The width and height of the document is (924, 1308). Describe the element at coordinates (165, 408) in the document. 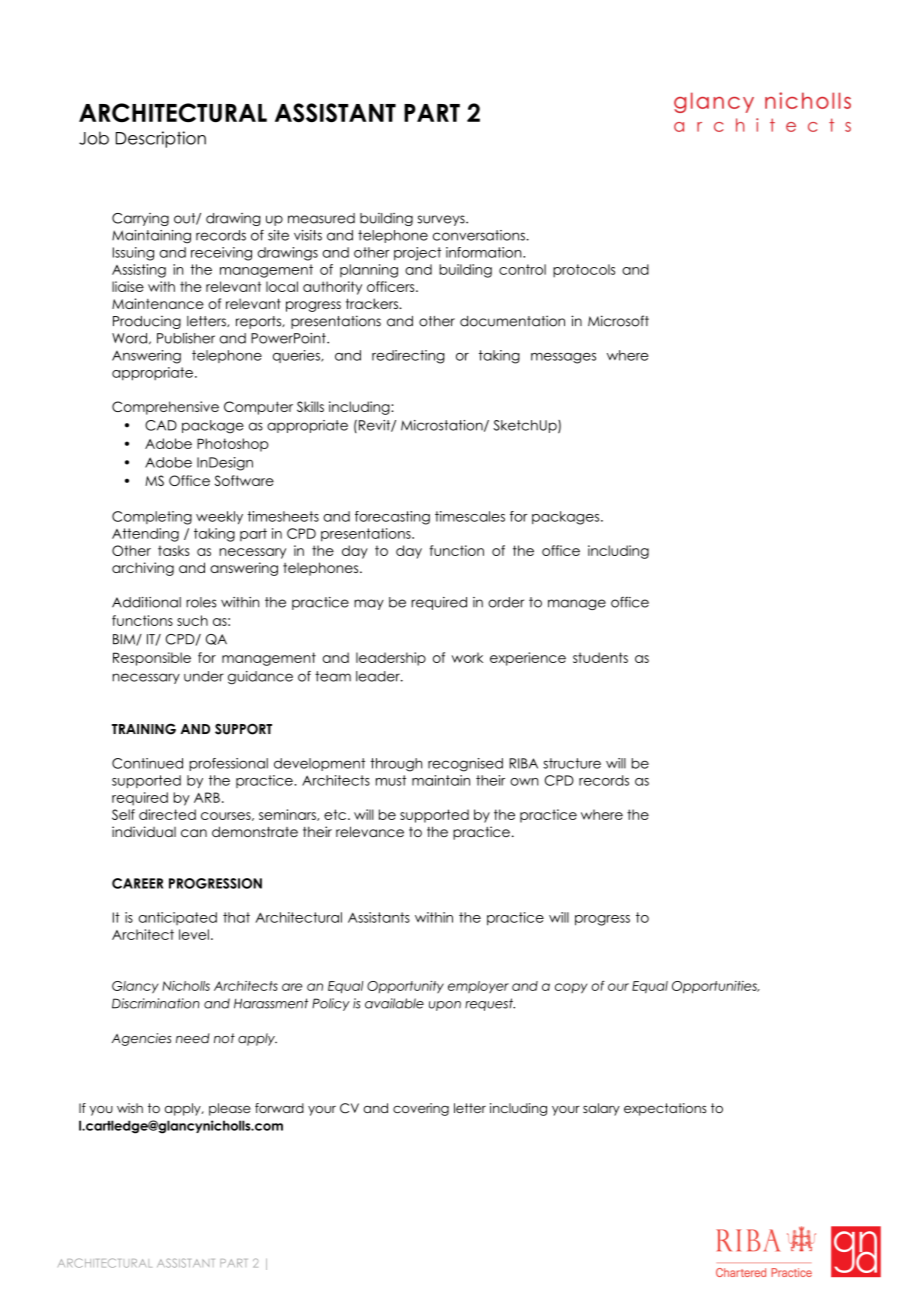

I see `Comprehensive` at that location.
